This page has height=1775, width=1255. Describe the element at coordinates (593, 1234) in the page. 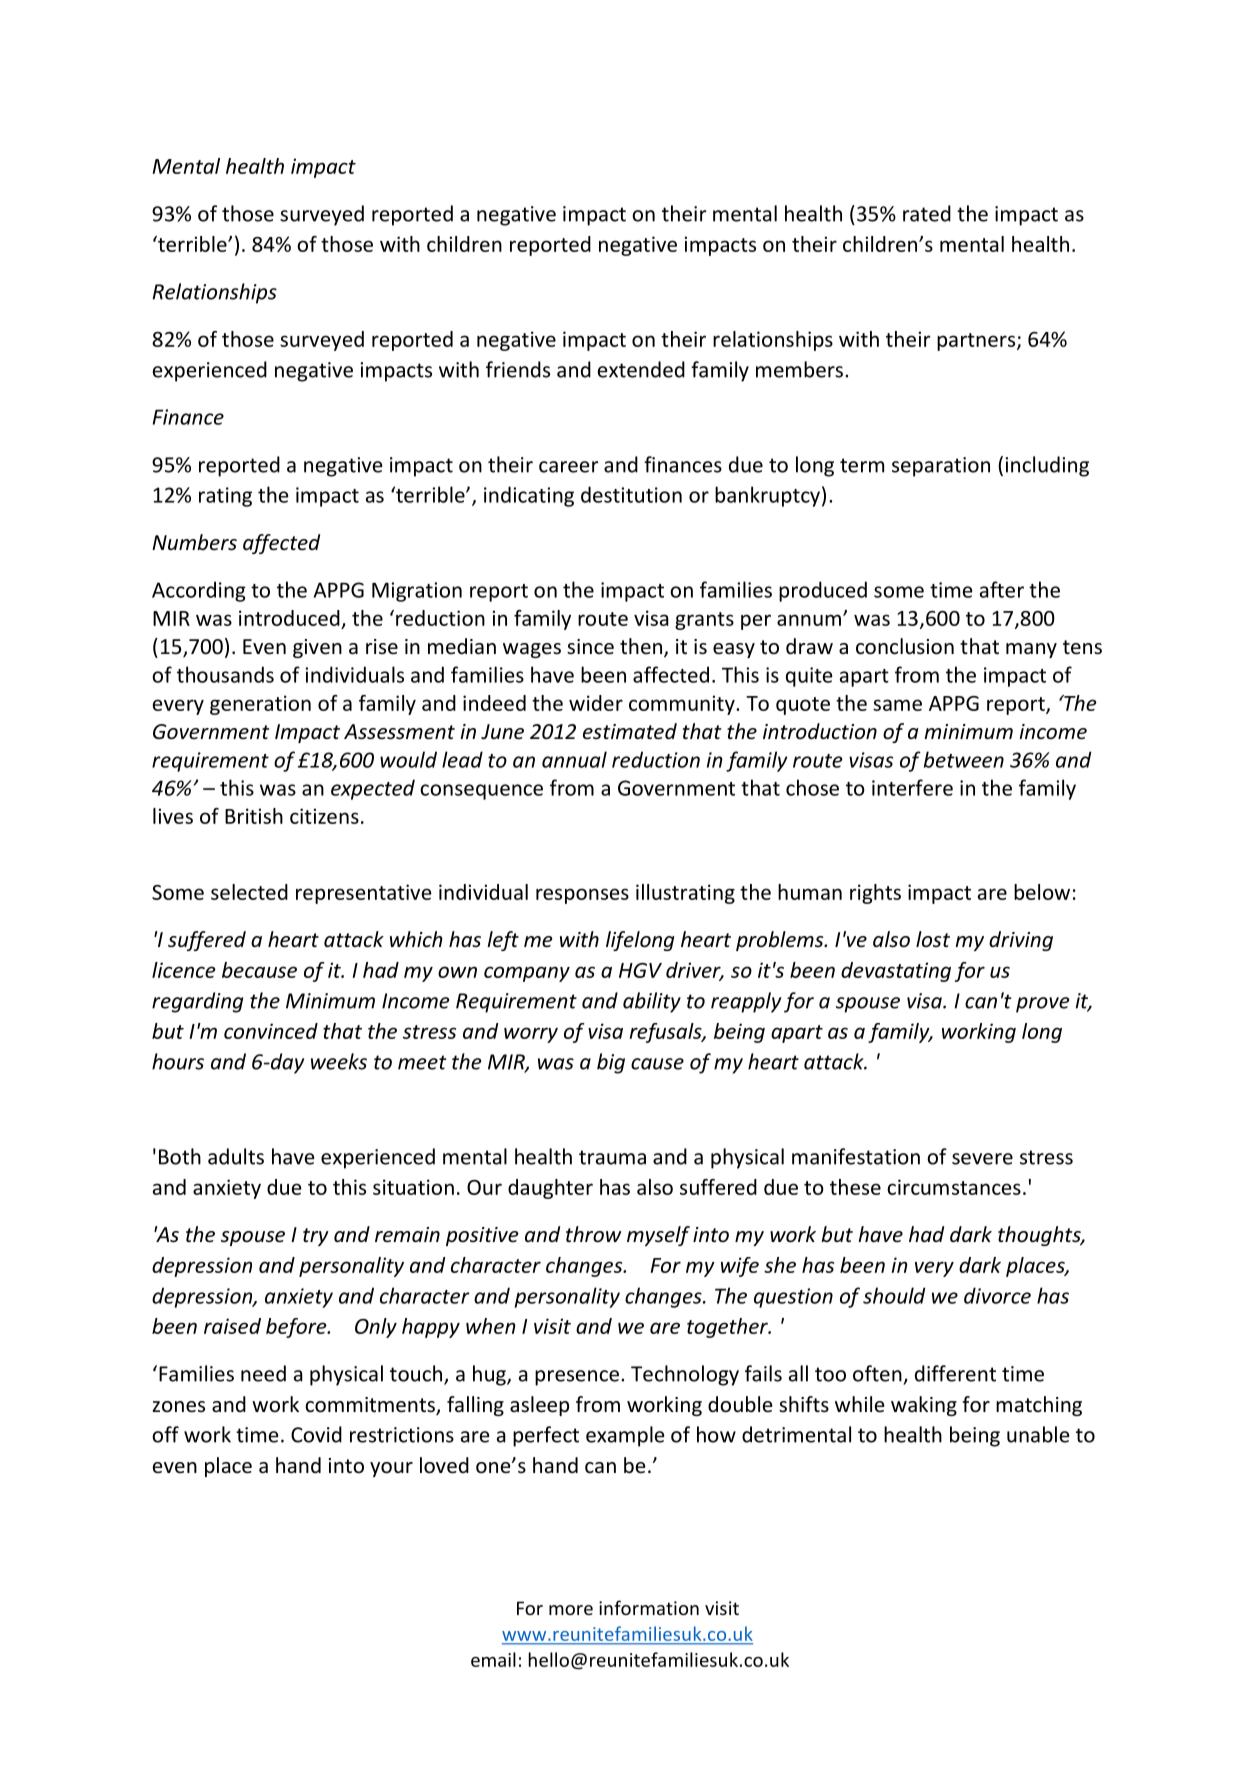

I see `throw` at that location.
